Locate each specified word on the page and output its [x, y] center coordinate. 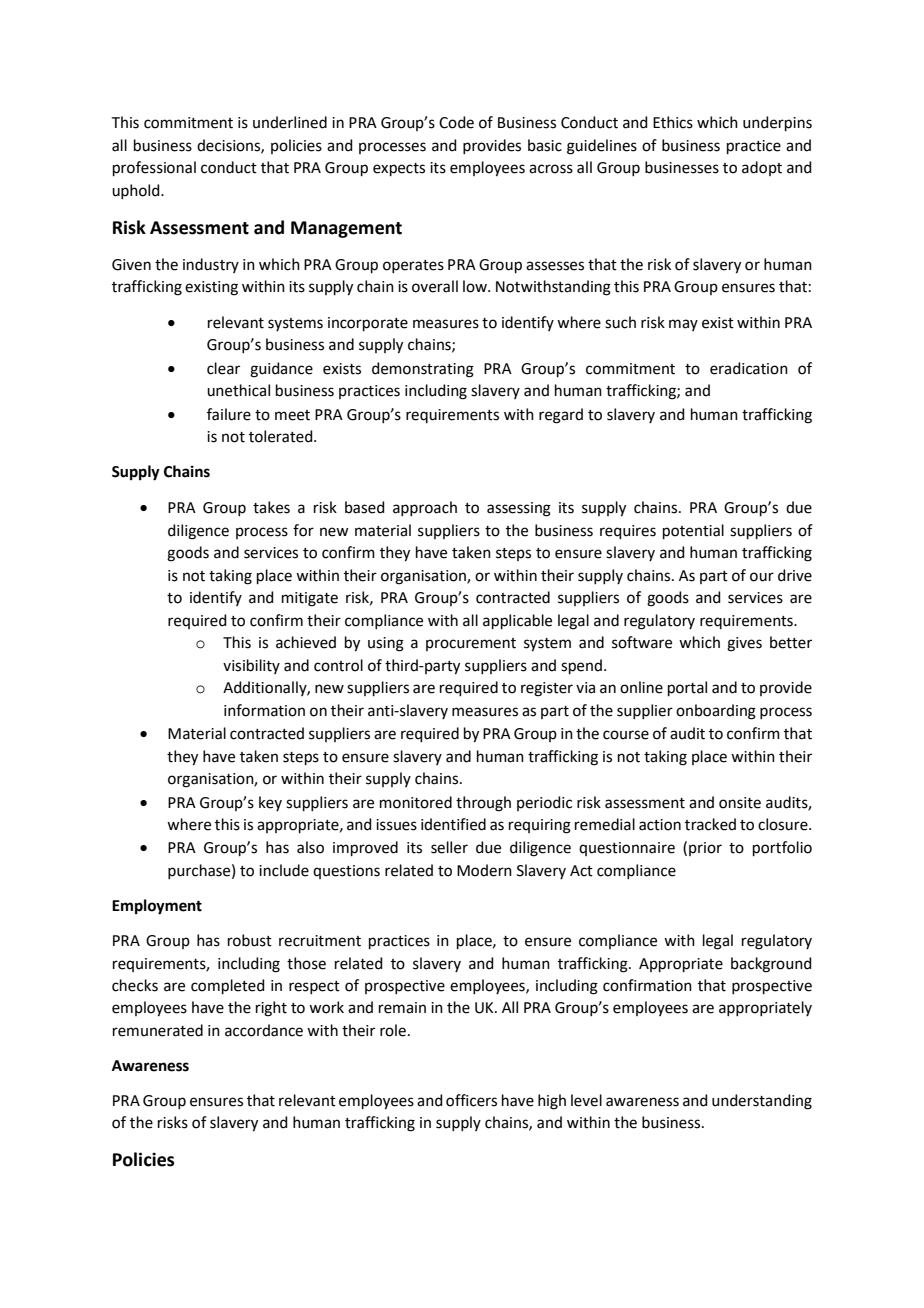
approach [425, 508]
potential [693, 531]
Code [456, 122]
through [483, 804]
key [270, 803]
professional [154, 168]
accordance [264, 1030]
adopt [762, 168]
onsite [740, 803]
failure [229, 414]
